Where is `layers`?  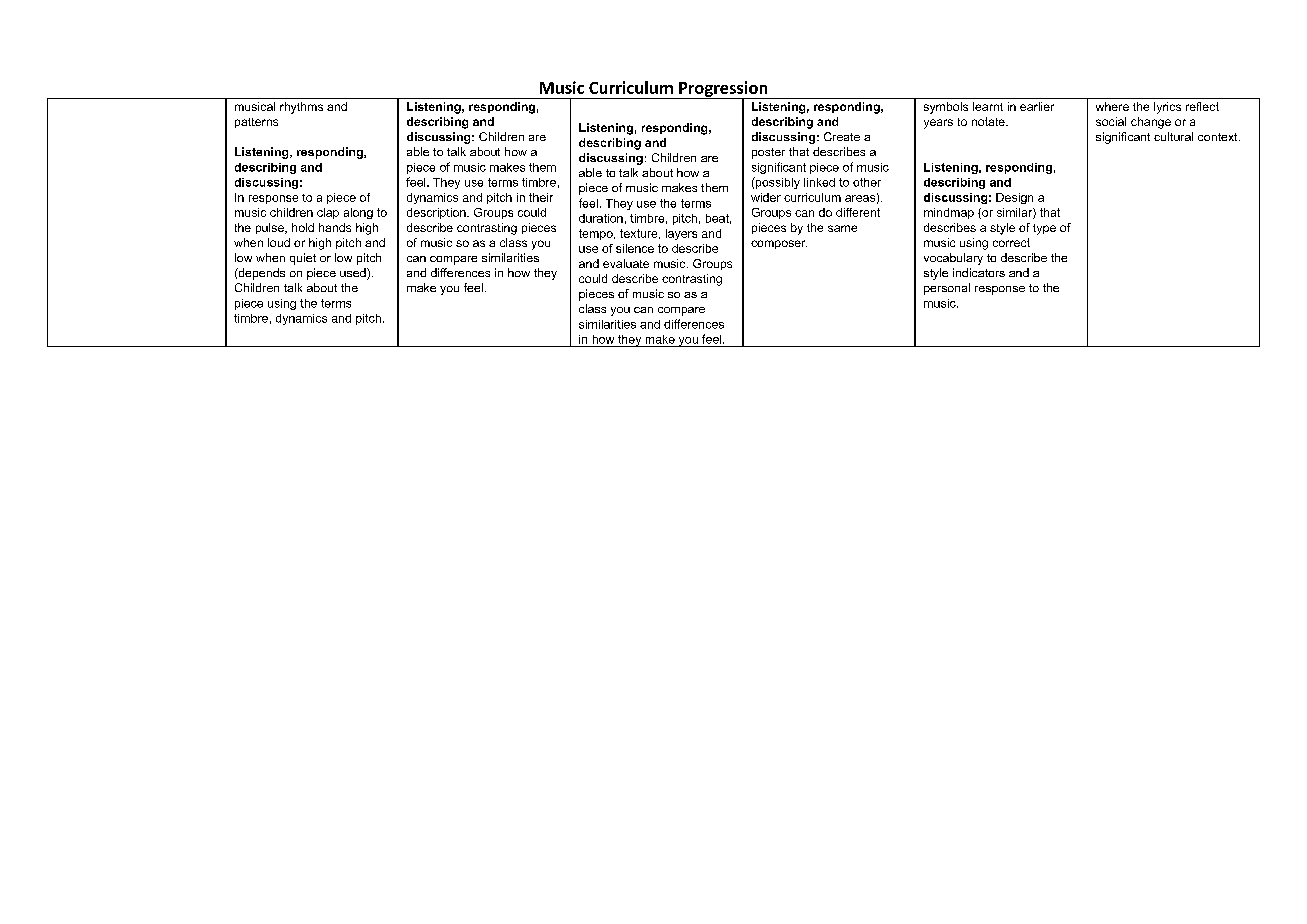 layers is located at coordinates (681, 234).
